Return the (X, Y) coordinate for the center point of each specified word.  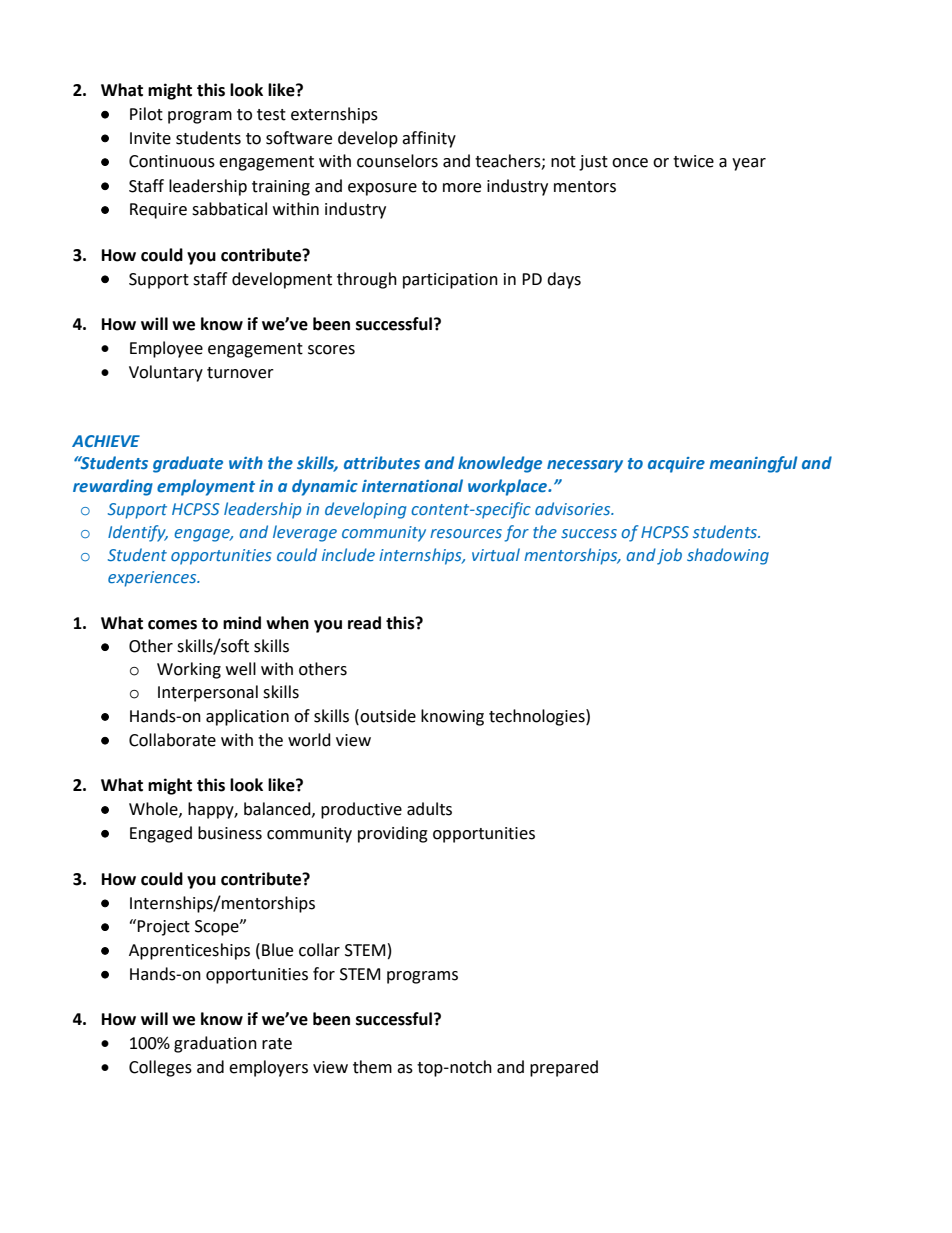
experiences (153, 579)
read (364, 623)
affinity (429, 139)
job (669, 556)
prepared (564, 1068)
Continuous (172, 161)
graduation (215, 1044)
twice (693, 161)
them (372, 1067)
